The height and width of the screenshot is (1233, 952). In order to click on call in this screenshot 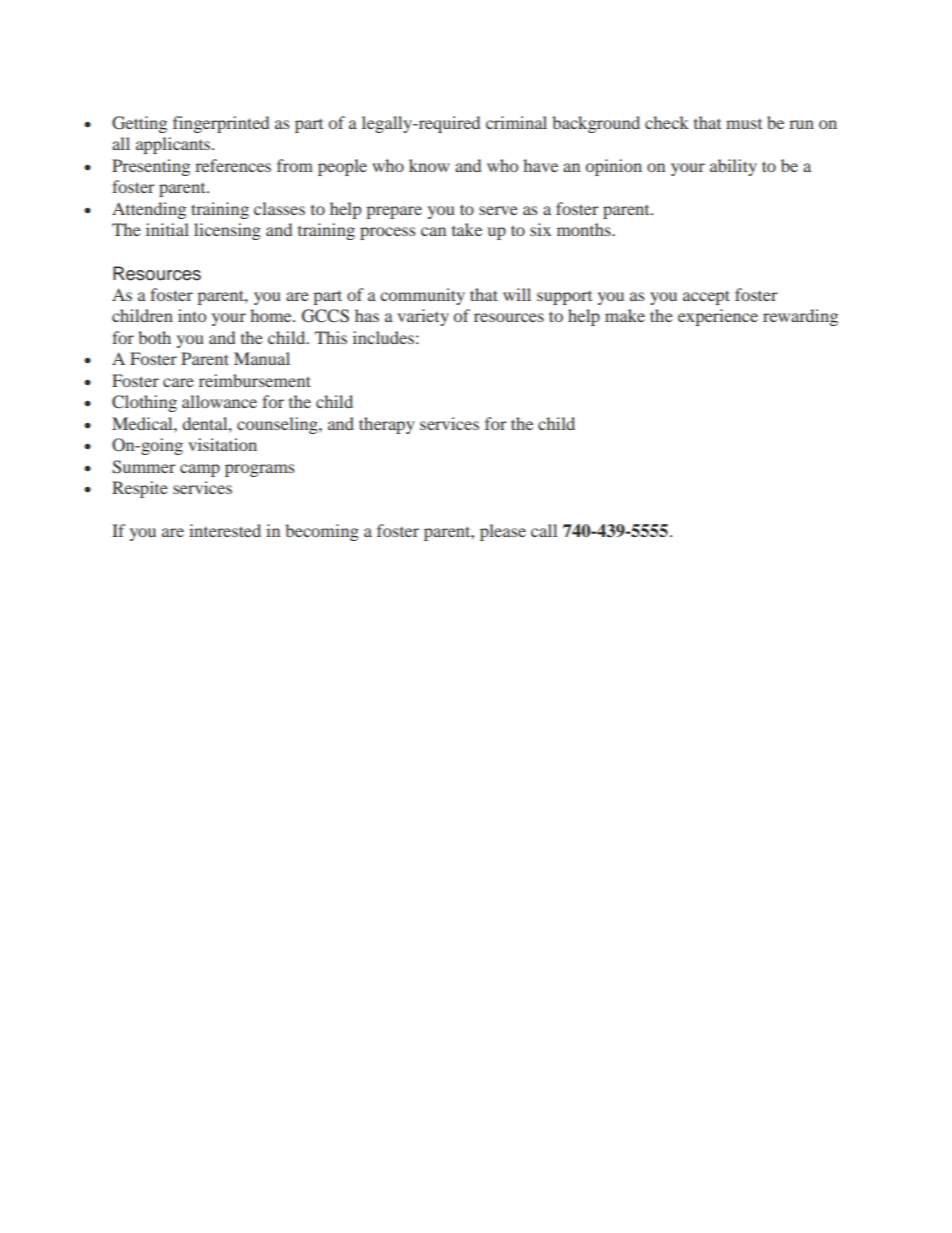, I will do `click(544, 530)`.
